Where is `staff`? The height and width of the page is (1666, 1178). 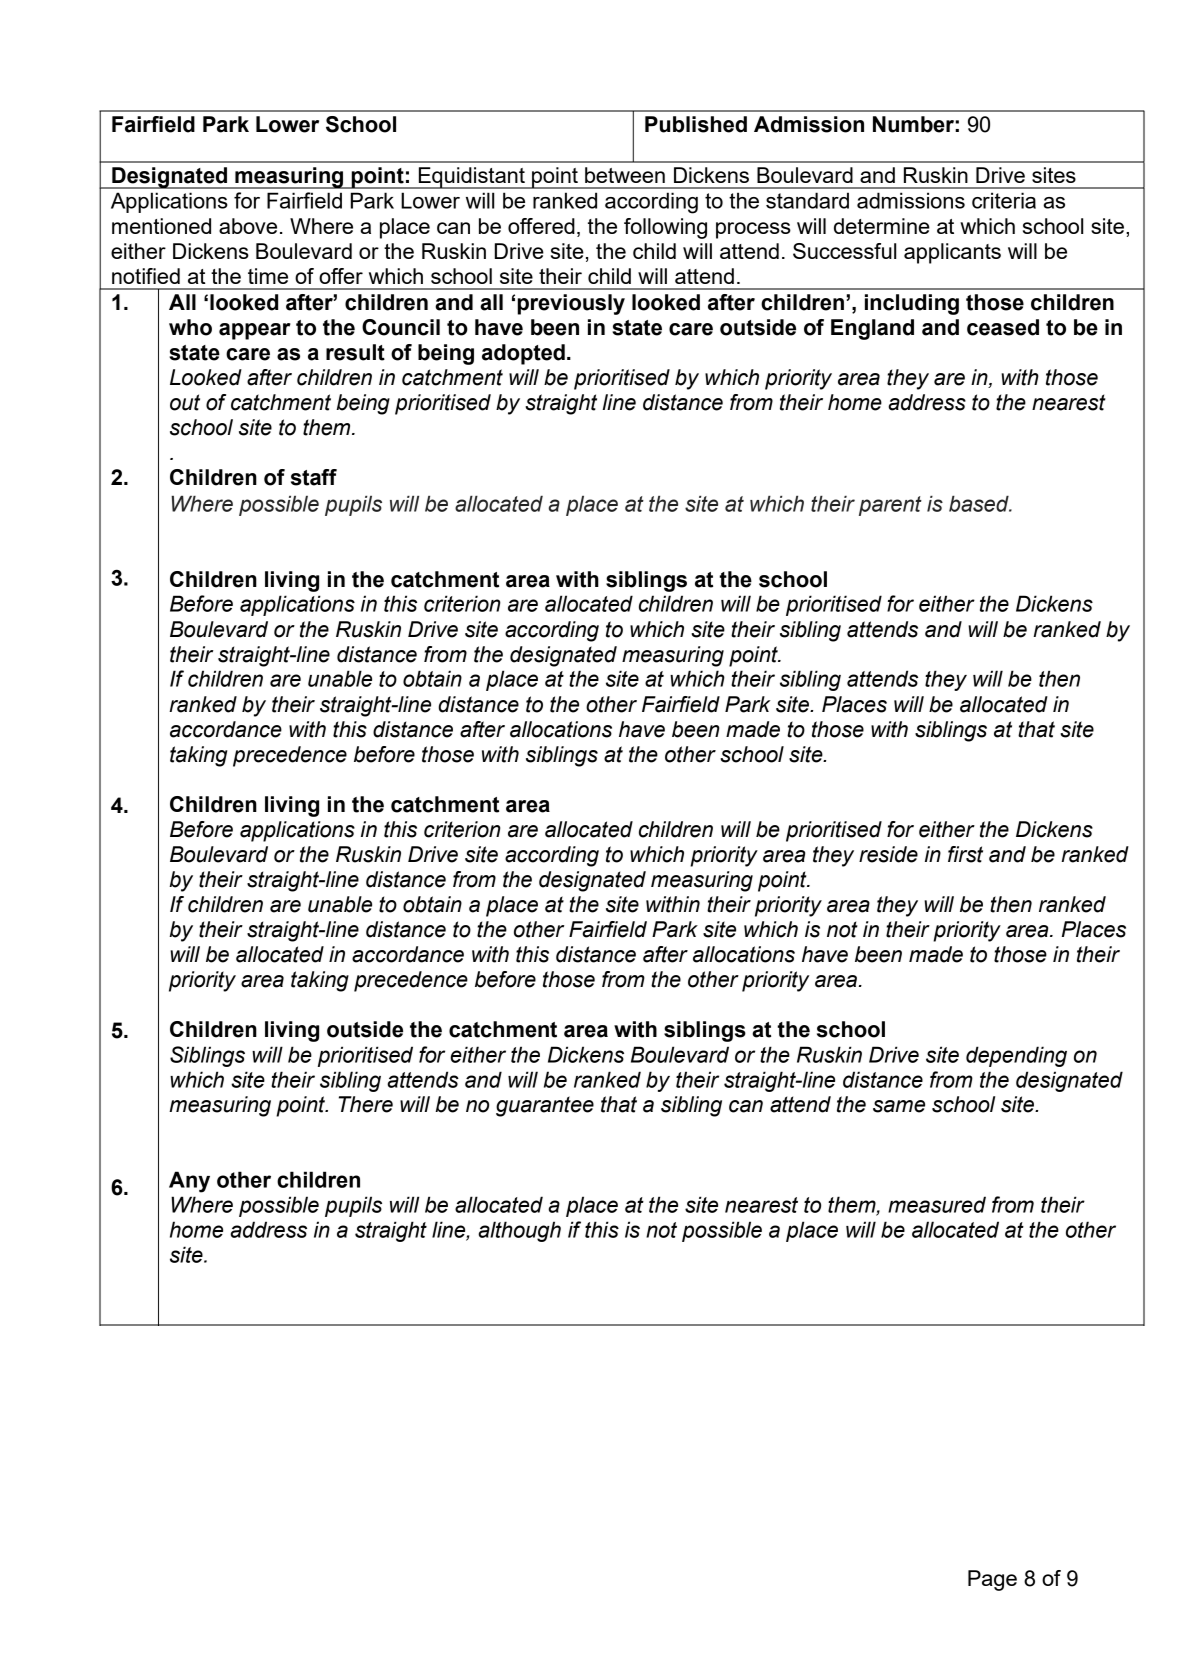 staff is located at coordinates (314, 477).
